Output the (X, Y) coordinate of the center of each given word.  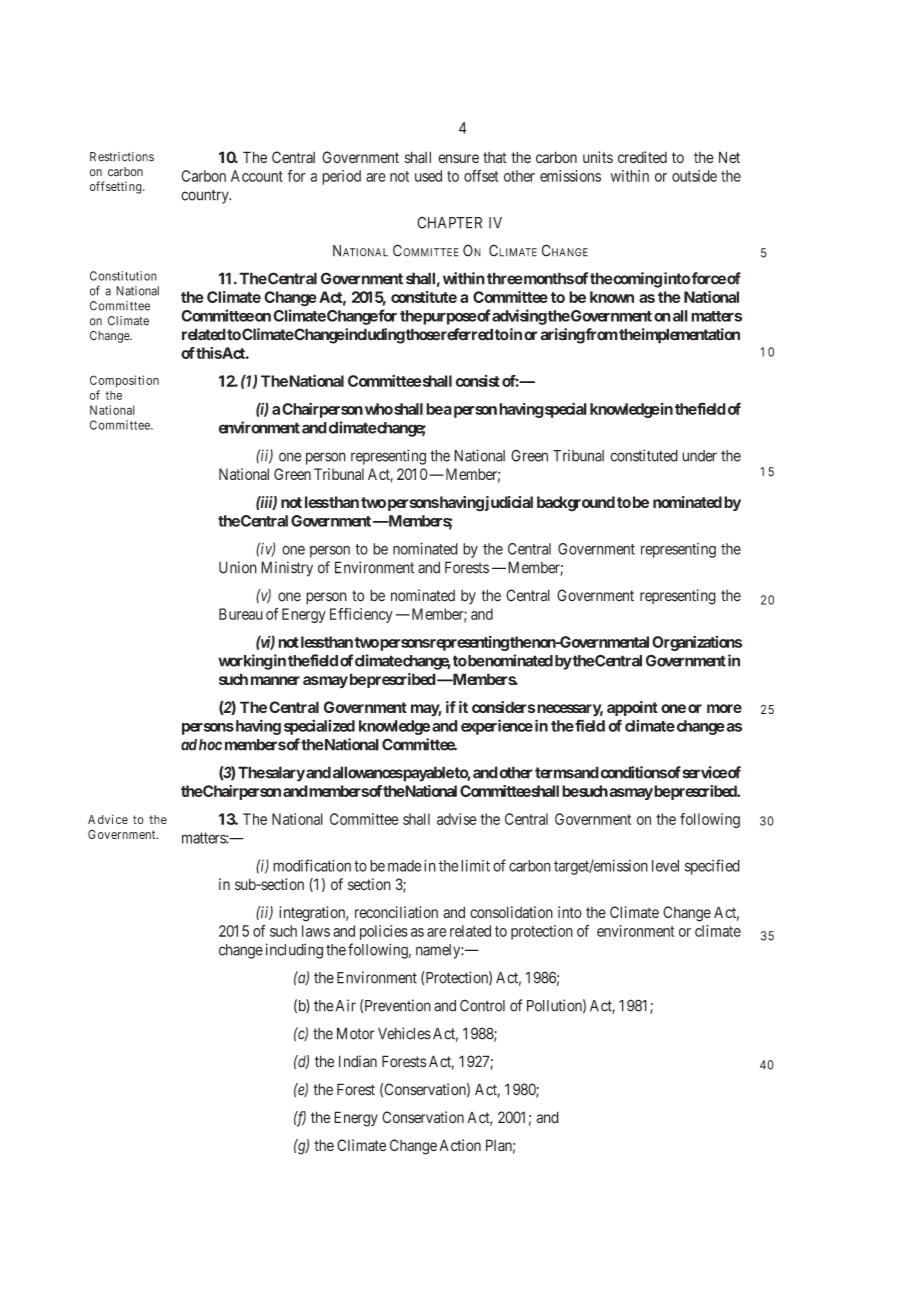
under (699, 456)
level (665, 866)
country (206, 196)
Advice (108, 819)
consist (477, 381)
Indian (358, 1061)
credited (642, 157)
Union (238, 567)
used (428, 176)
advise (457, 819)
